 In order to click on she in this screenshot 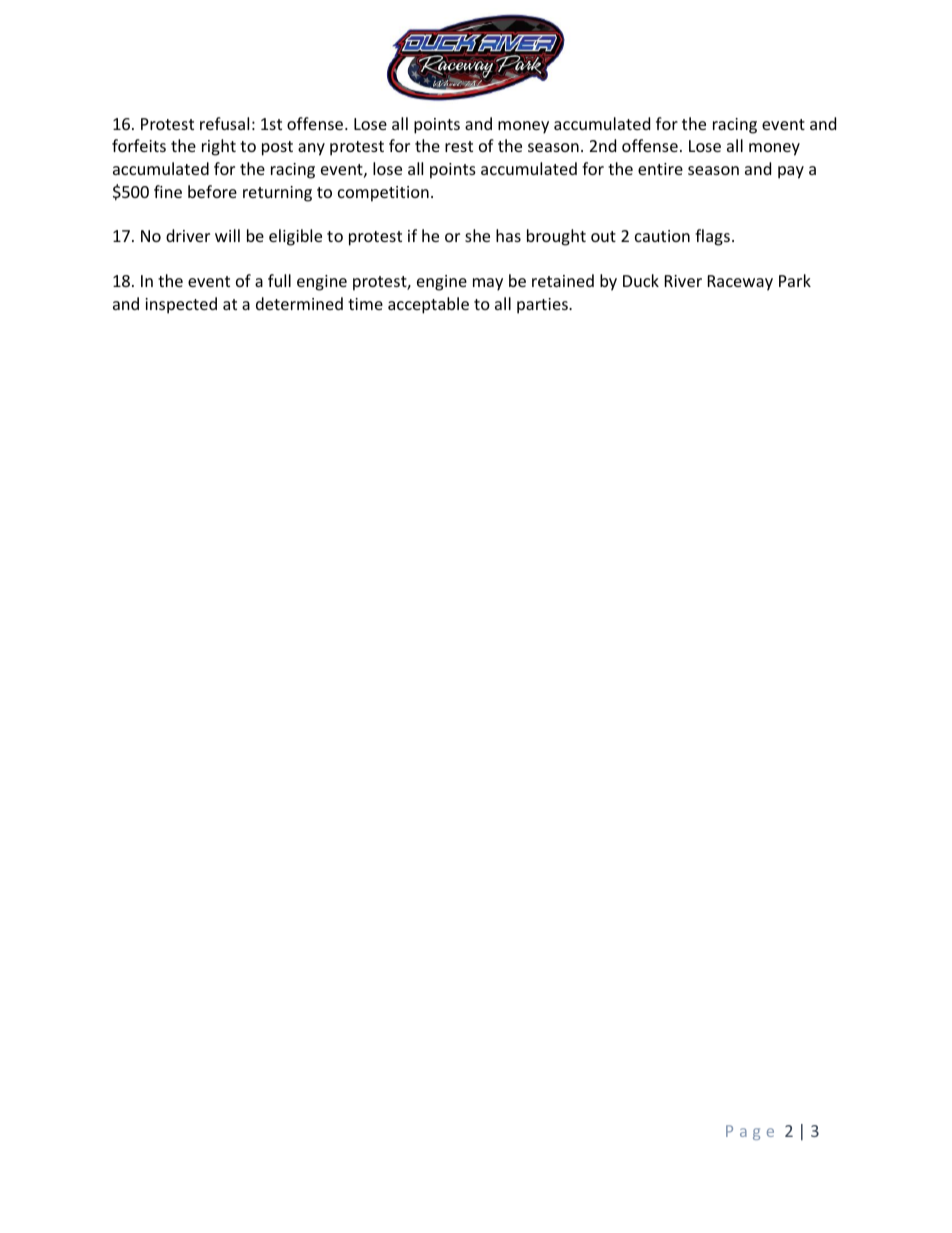, I will do `click(477, 235)`.
